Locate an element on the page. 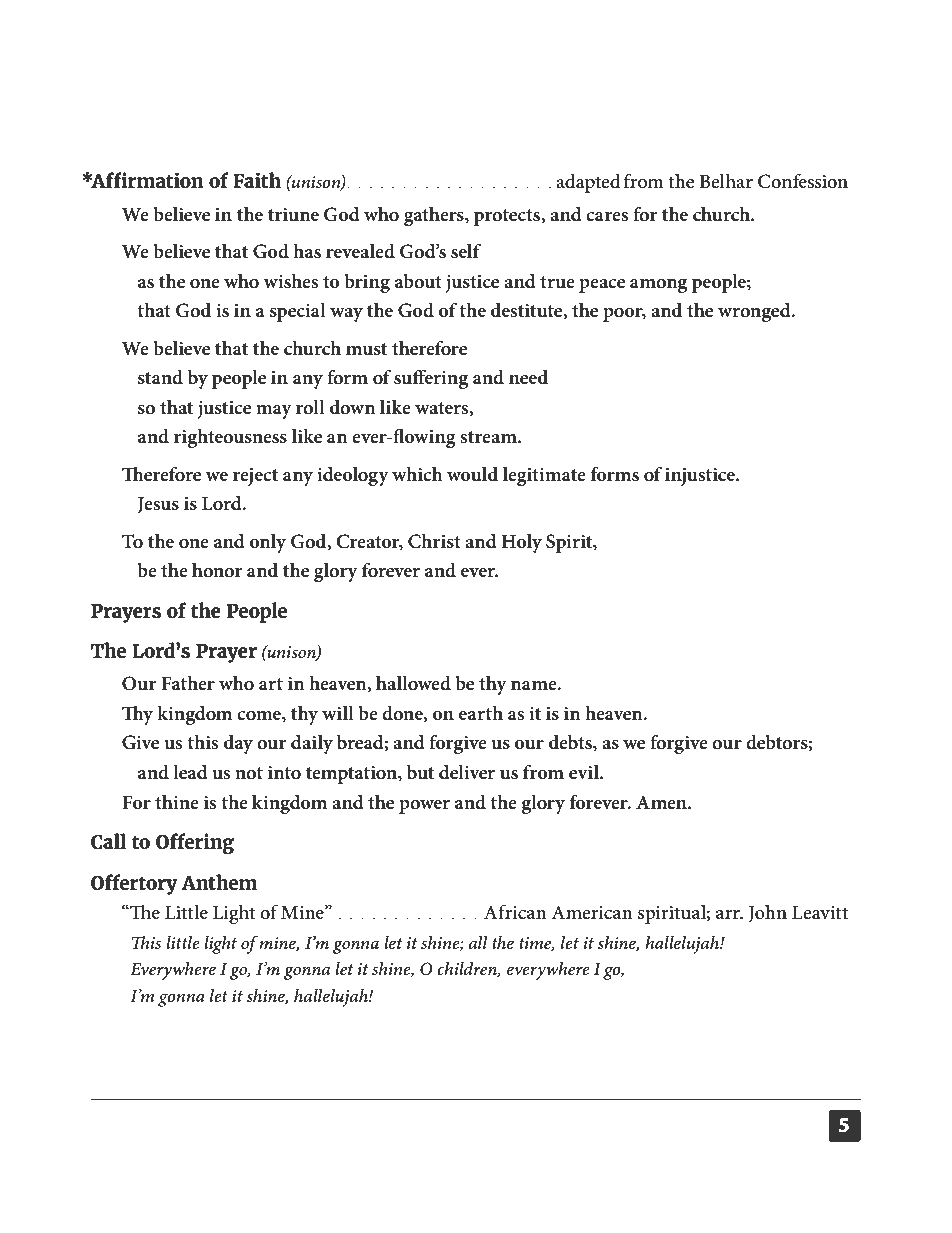  may is located at coordinates (274, 412).
